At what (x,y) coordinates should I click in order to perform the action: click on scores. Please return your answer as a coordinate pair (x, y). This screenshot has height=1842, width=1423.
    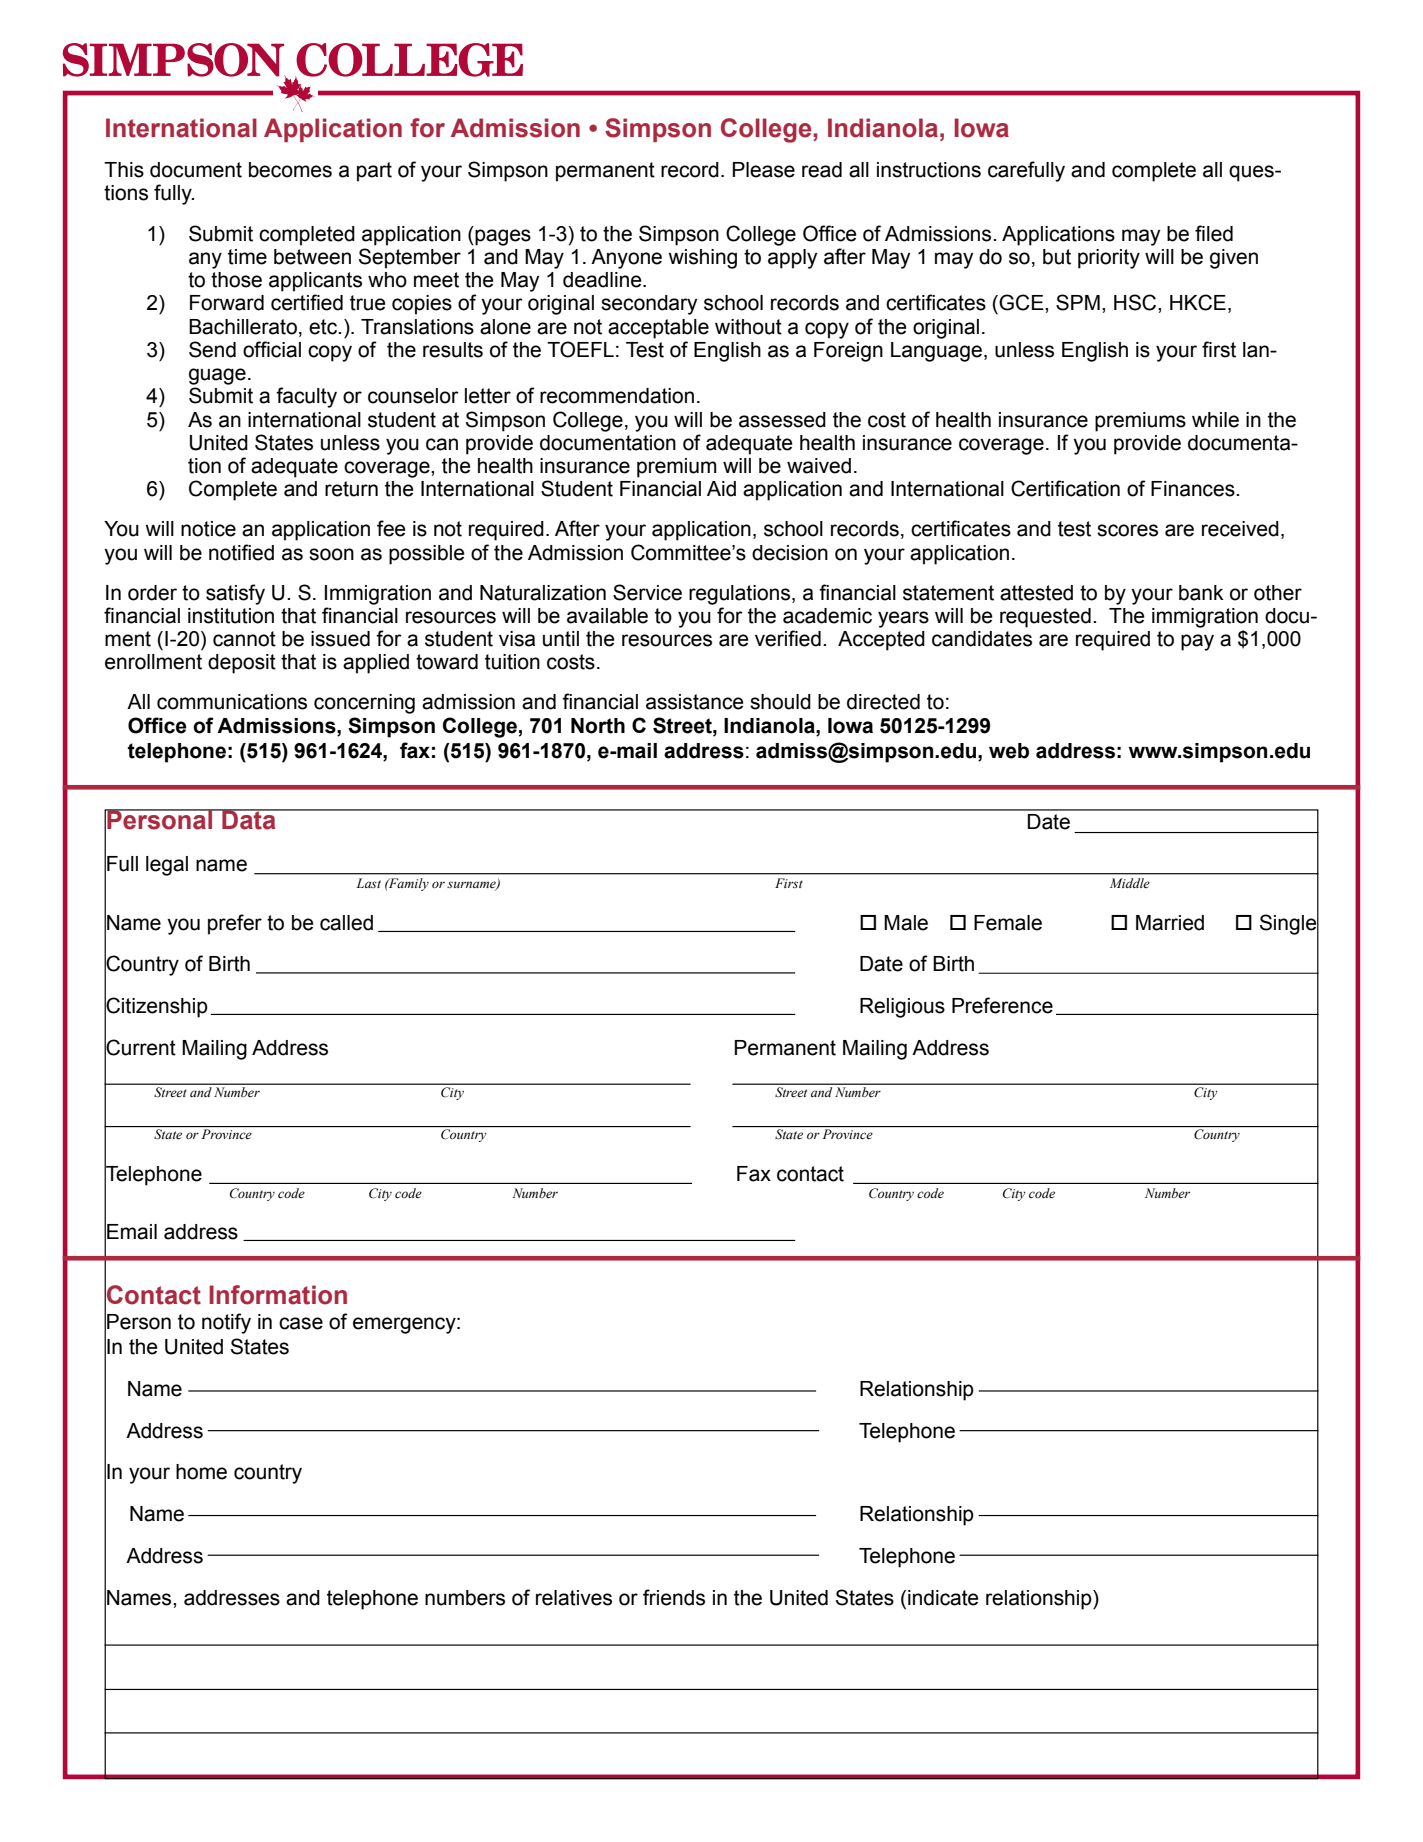
    Looking at the image, I should click on (1127, 530).
